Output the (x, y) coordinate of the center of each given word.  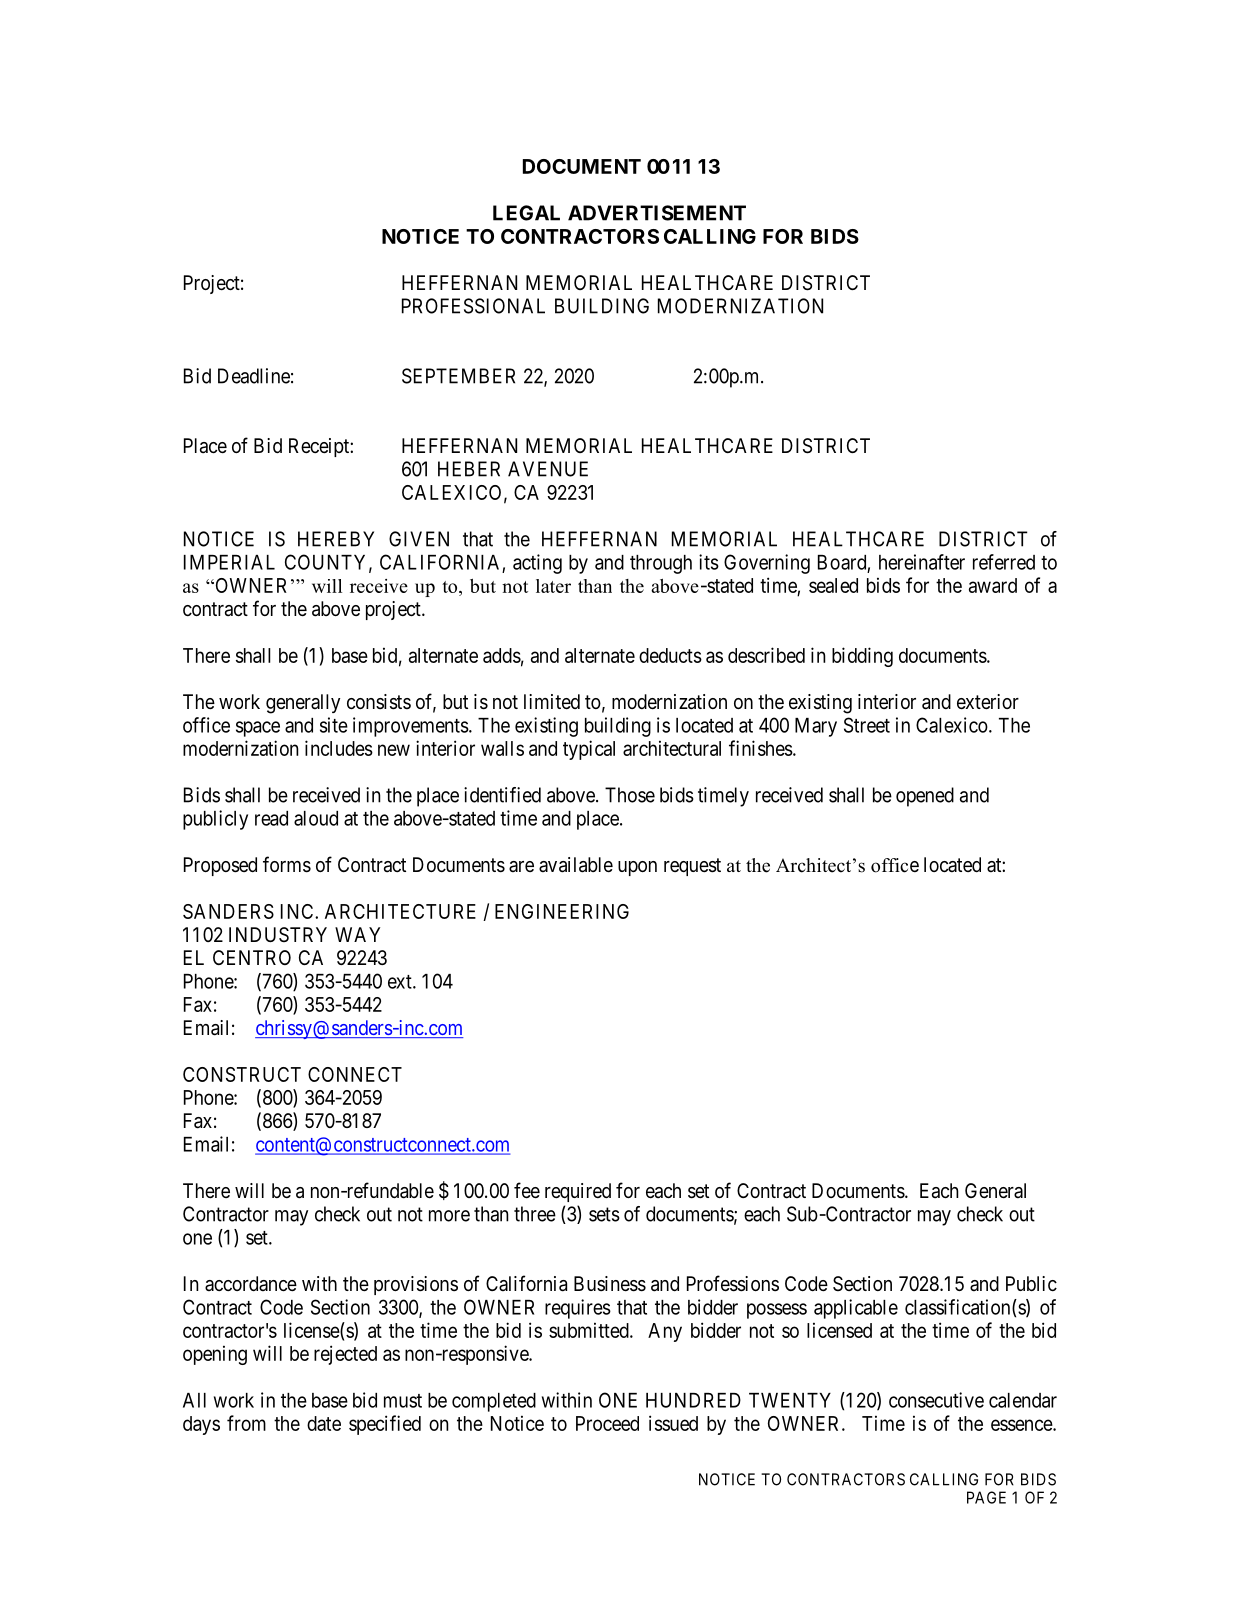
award (993, 585)
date (324, 1423)
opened (925, 797)
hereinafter (922, 562)
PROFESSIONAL (473, 306)
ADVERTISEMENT (657, 213)
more (449, 1216)
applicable (856, 1309)
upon (637, 868)
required (578, 1192)
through (661, 564)
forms (287, 864)
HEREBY (336, 539)
